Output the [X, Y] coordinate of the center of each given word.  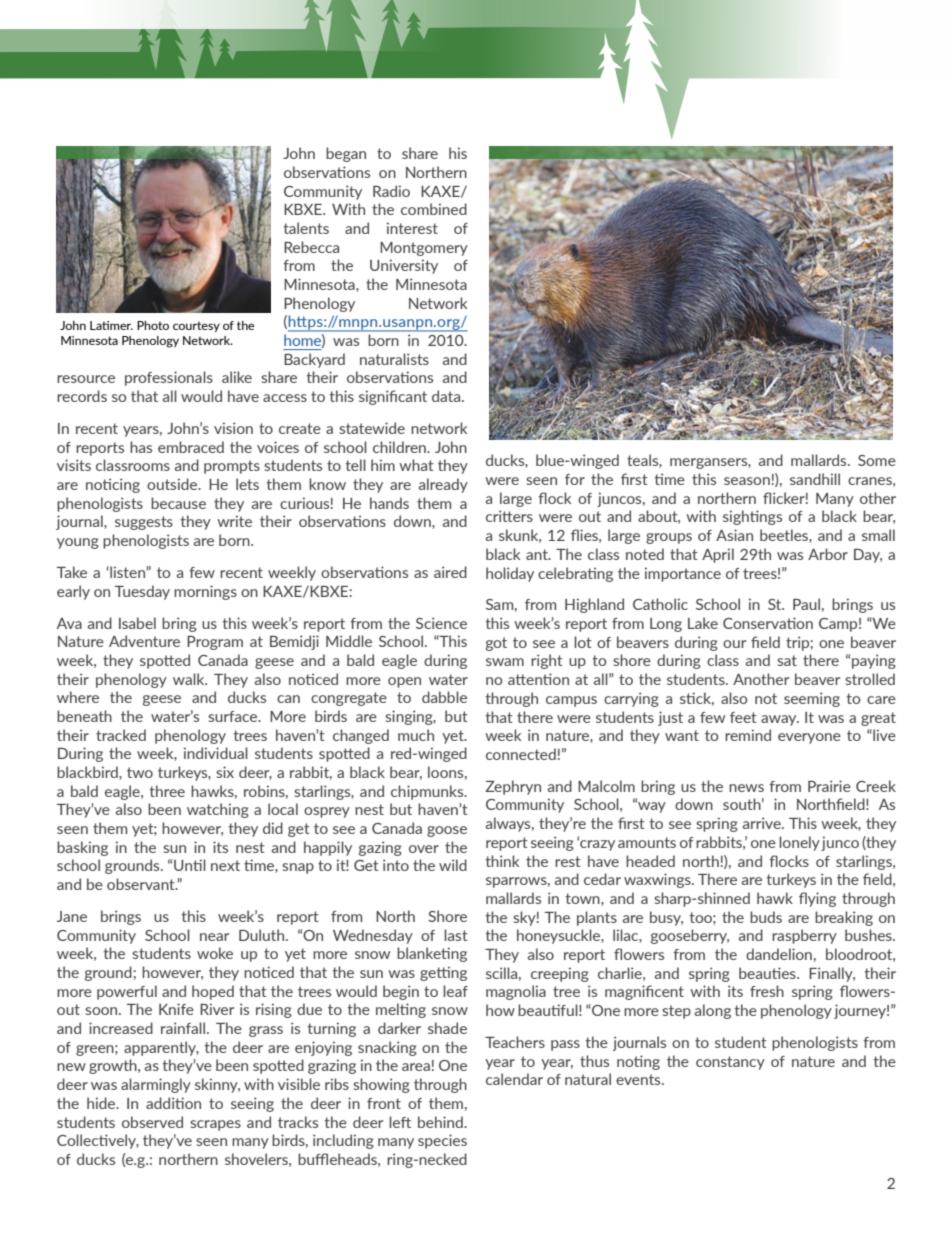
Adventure [144, 641]
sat [787, 660]
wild [453, 865]
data [447, 396]
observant [142, 884]
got [496, 644]
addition [173, 1103]
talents [306, 228]
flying [817, 899]
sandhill [815, 479]
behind [441, 1122]
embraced [191, 447]
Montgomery [424, 249]
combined [434, 209]
